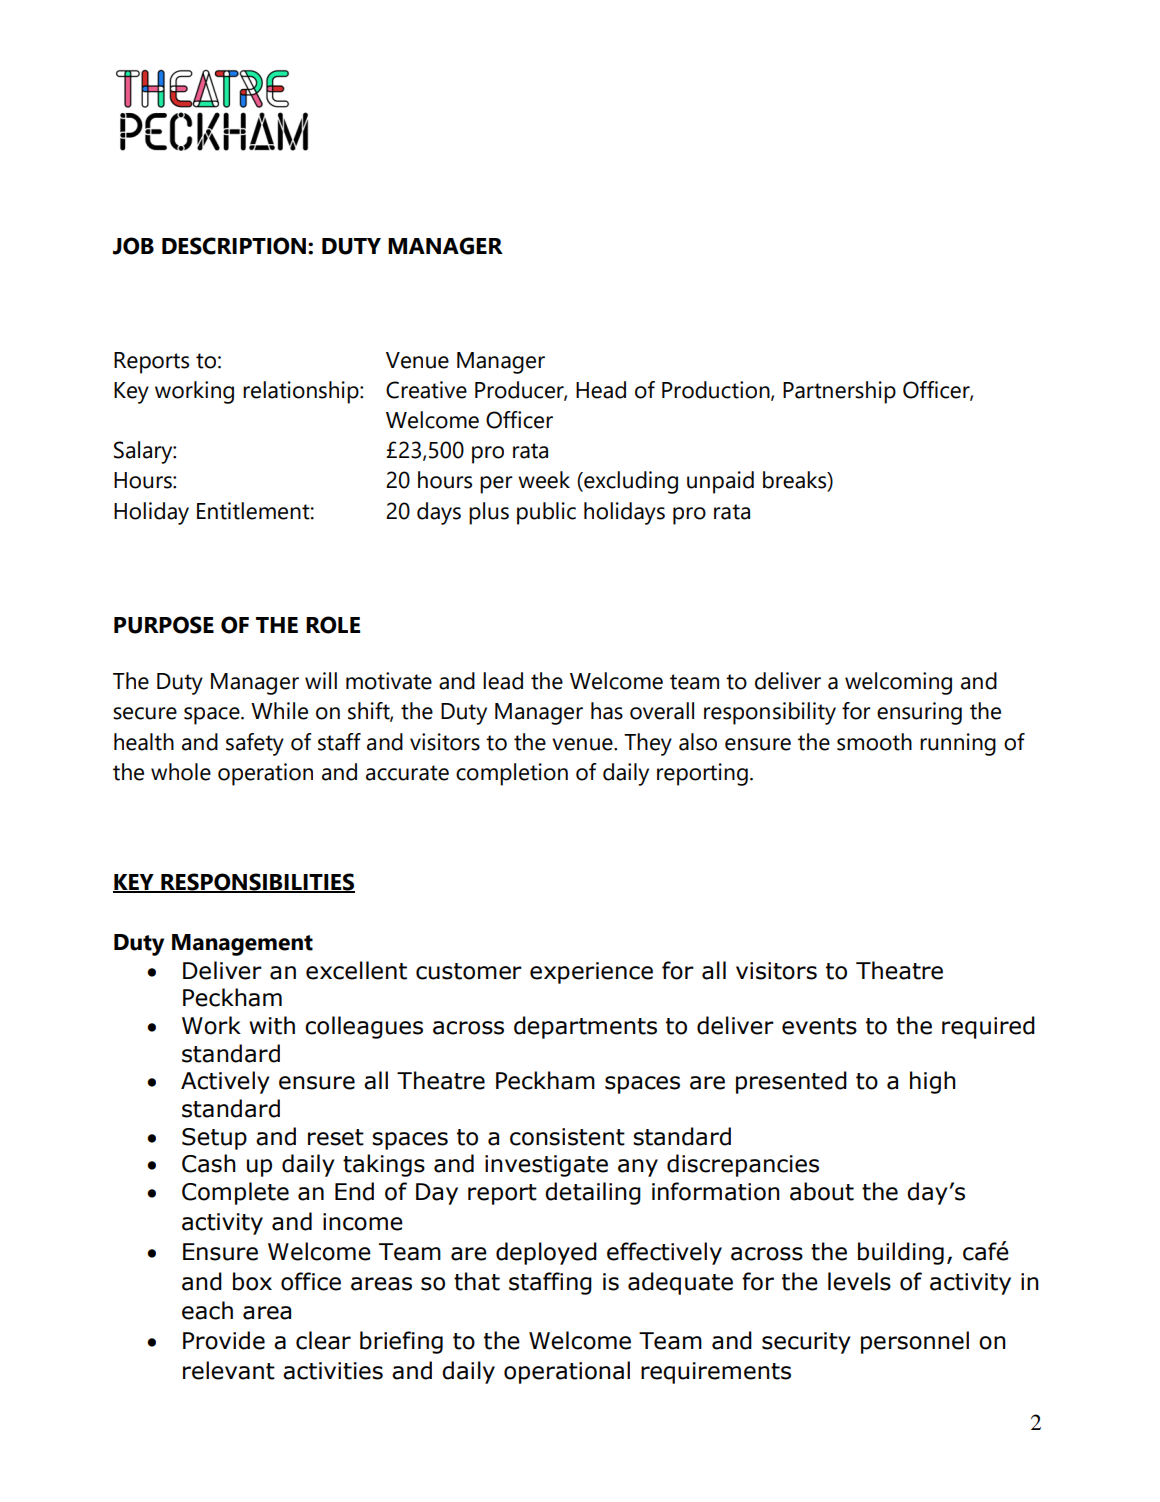  What do you see at coordinates (591, 973) in the screenshot?
I see `experience` at bounding box center [591, 973].
